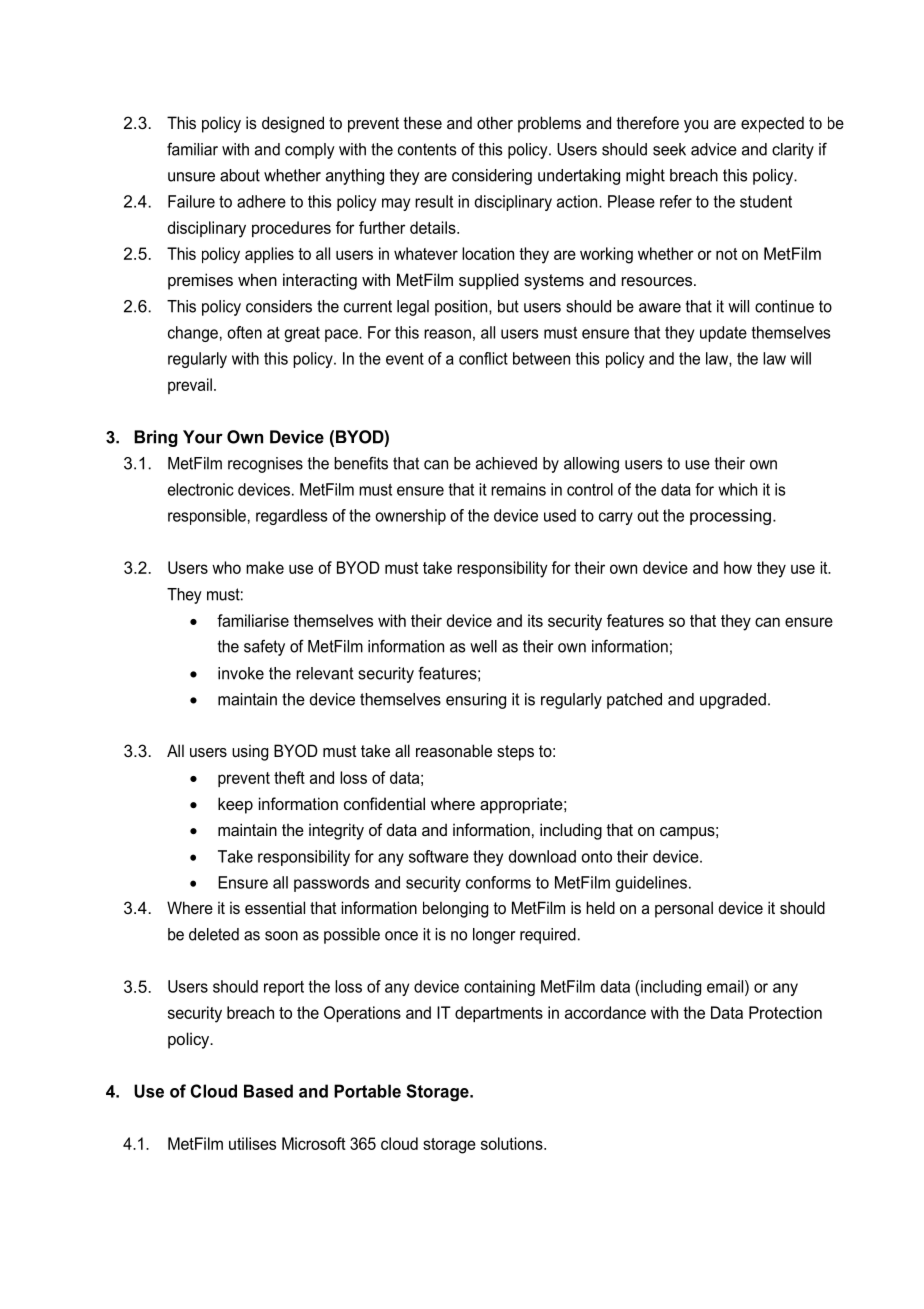 Image resolution: width=924 pixels, height=1309 pixels. What do you see at coordinates (240, 175) in the image?
I see `about` at bounding box center [240, 175].
